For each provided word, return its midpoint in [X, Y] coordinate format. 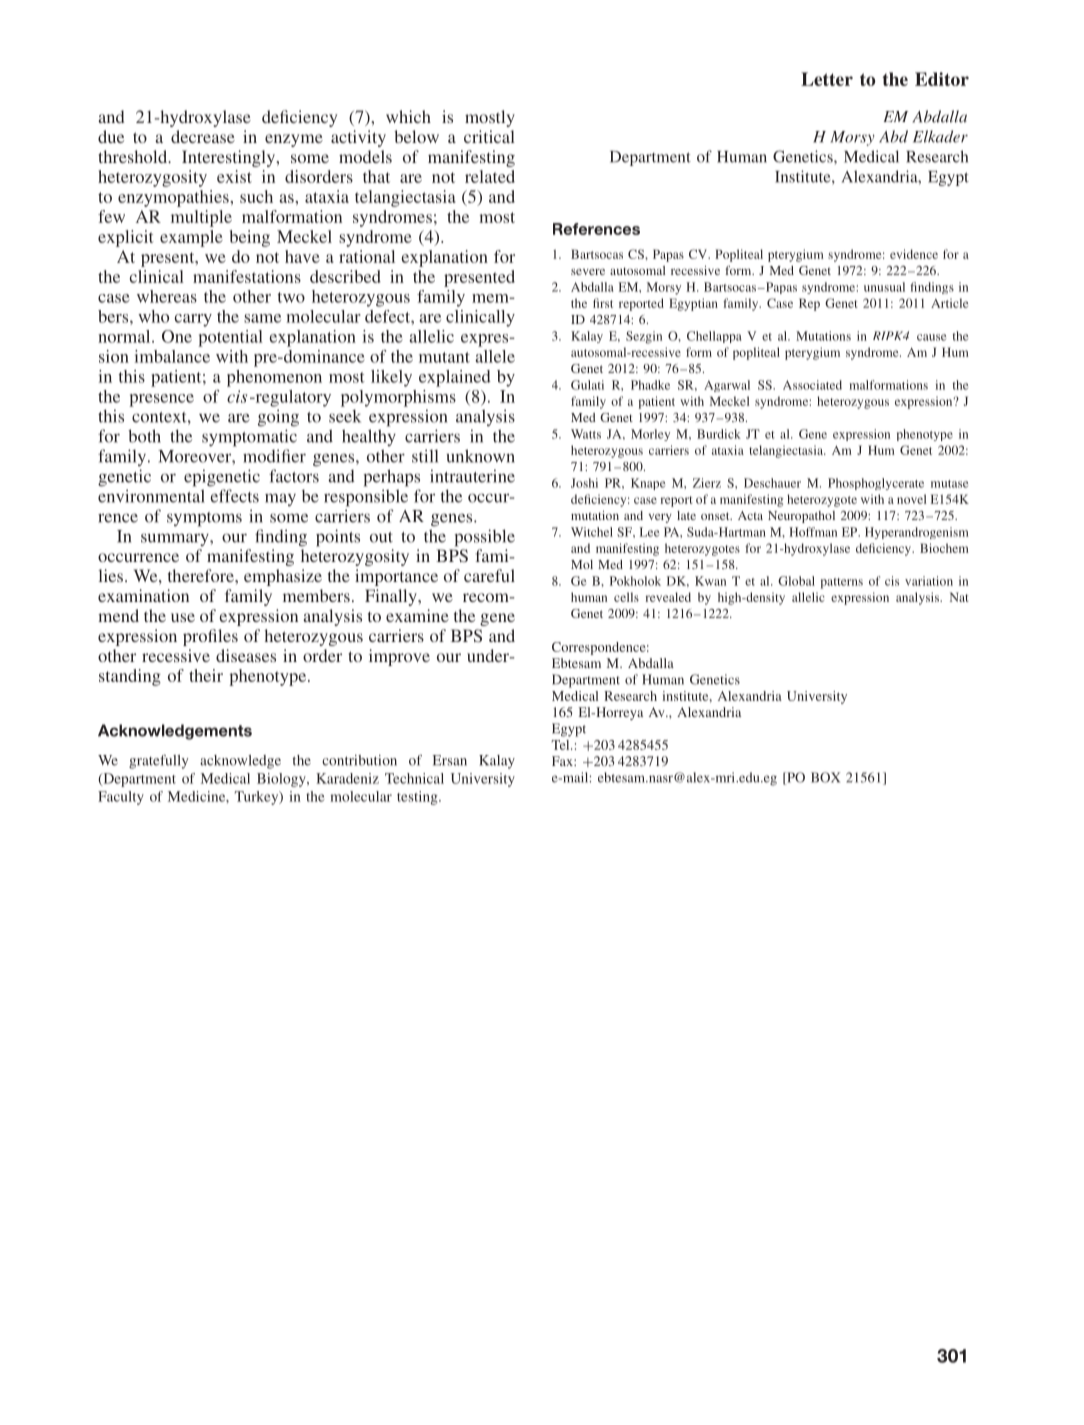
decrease [203, 136]
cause [932, 337]
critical [489, 136]
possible [484, 538]
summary [176, 539]
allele [495, 356]
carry [193, 320]
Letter [827, 79]
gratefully [158, 762]
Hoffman [813, 532]
